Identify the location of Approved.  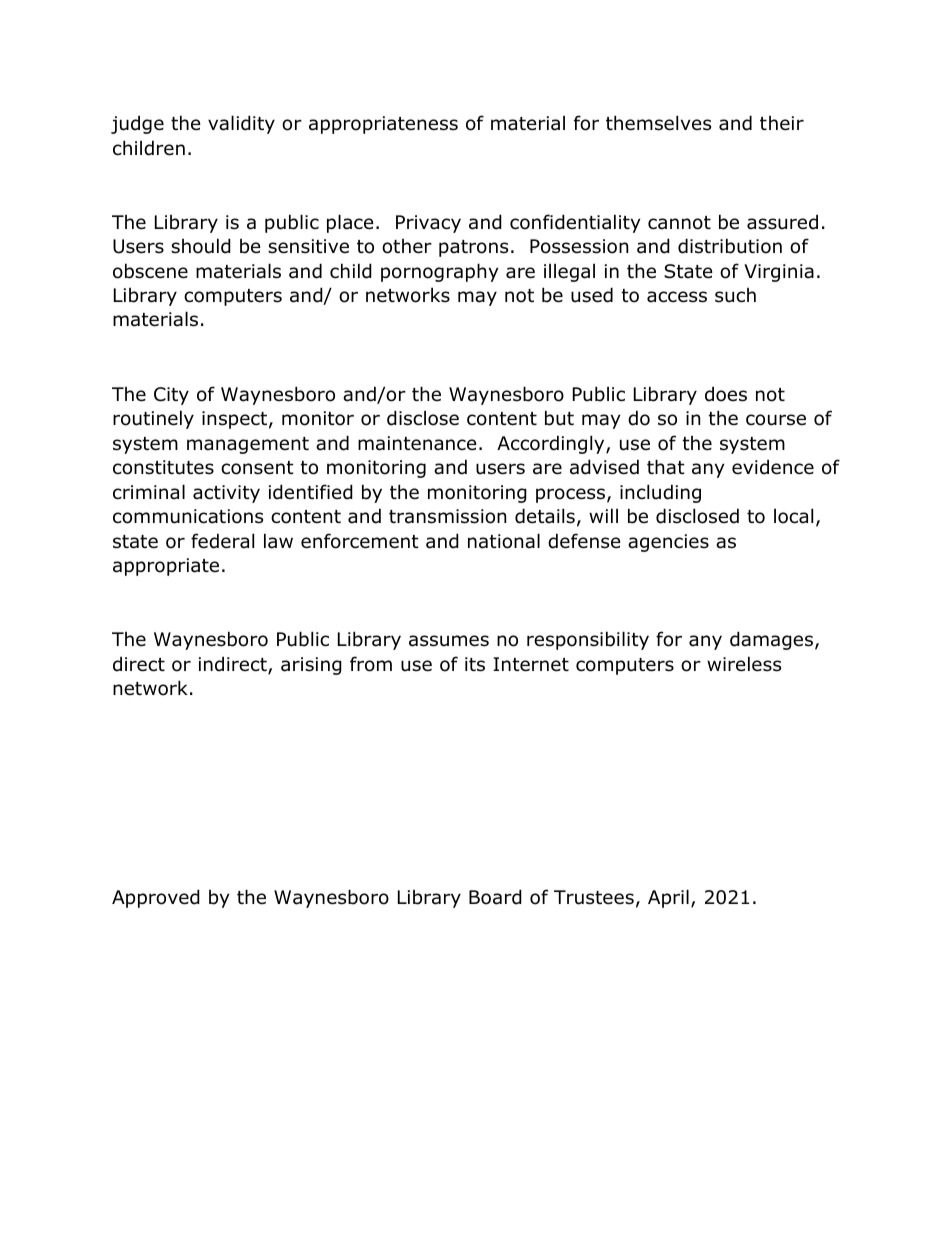
(156, 898).
